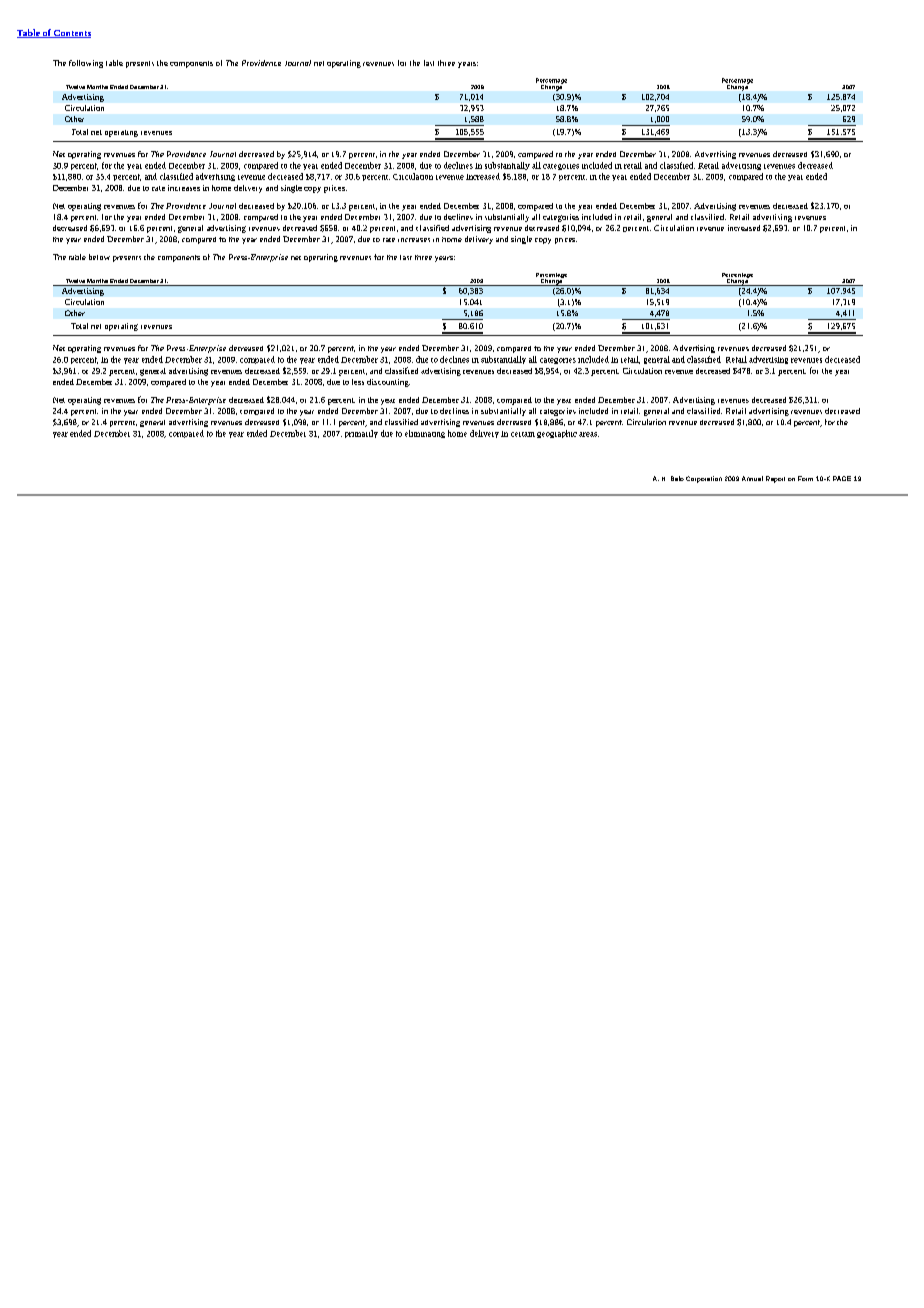 The image size is (924, 1308). What do you see at coordinates (388, 383) in the page?
I see `discounting` at bounding box center [388, 383].
